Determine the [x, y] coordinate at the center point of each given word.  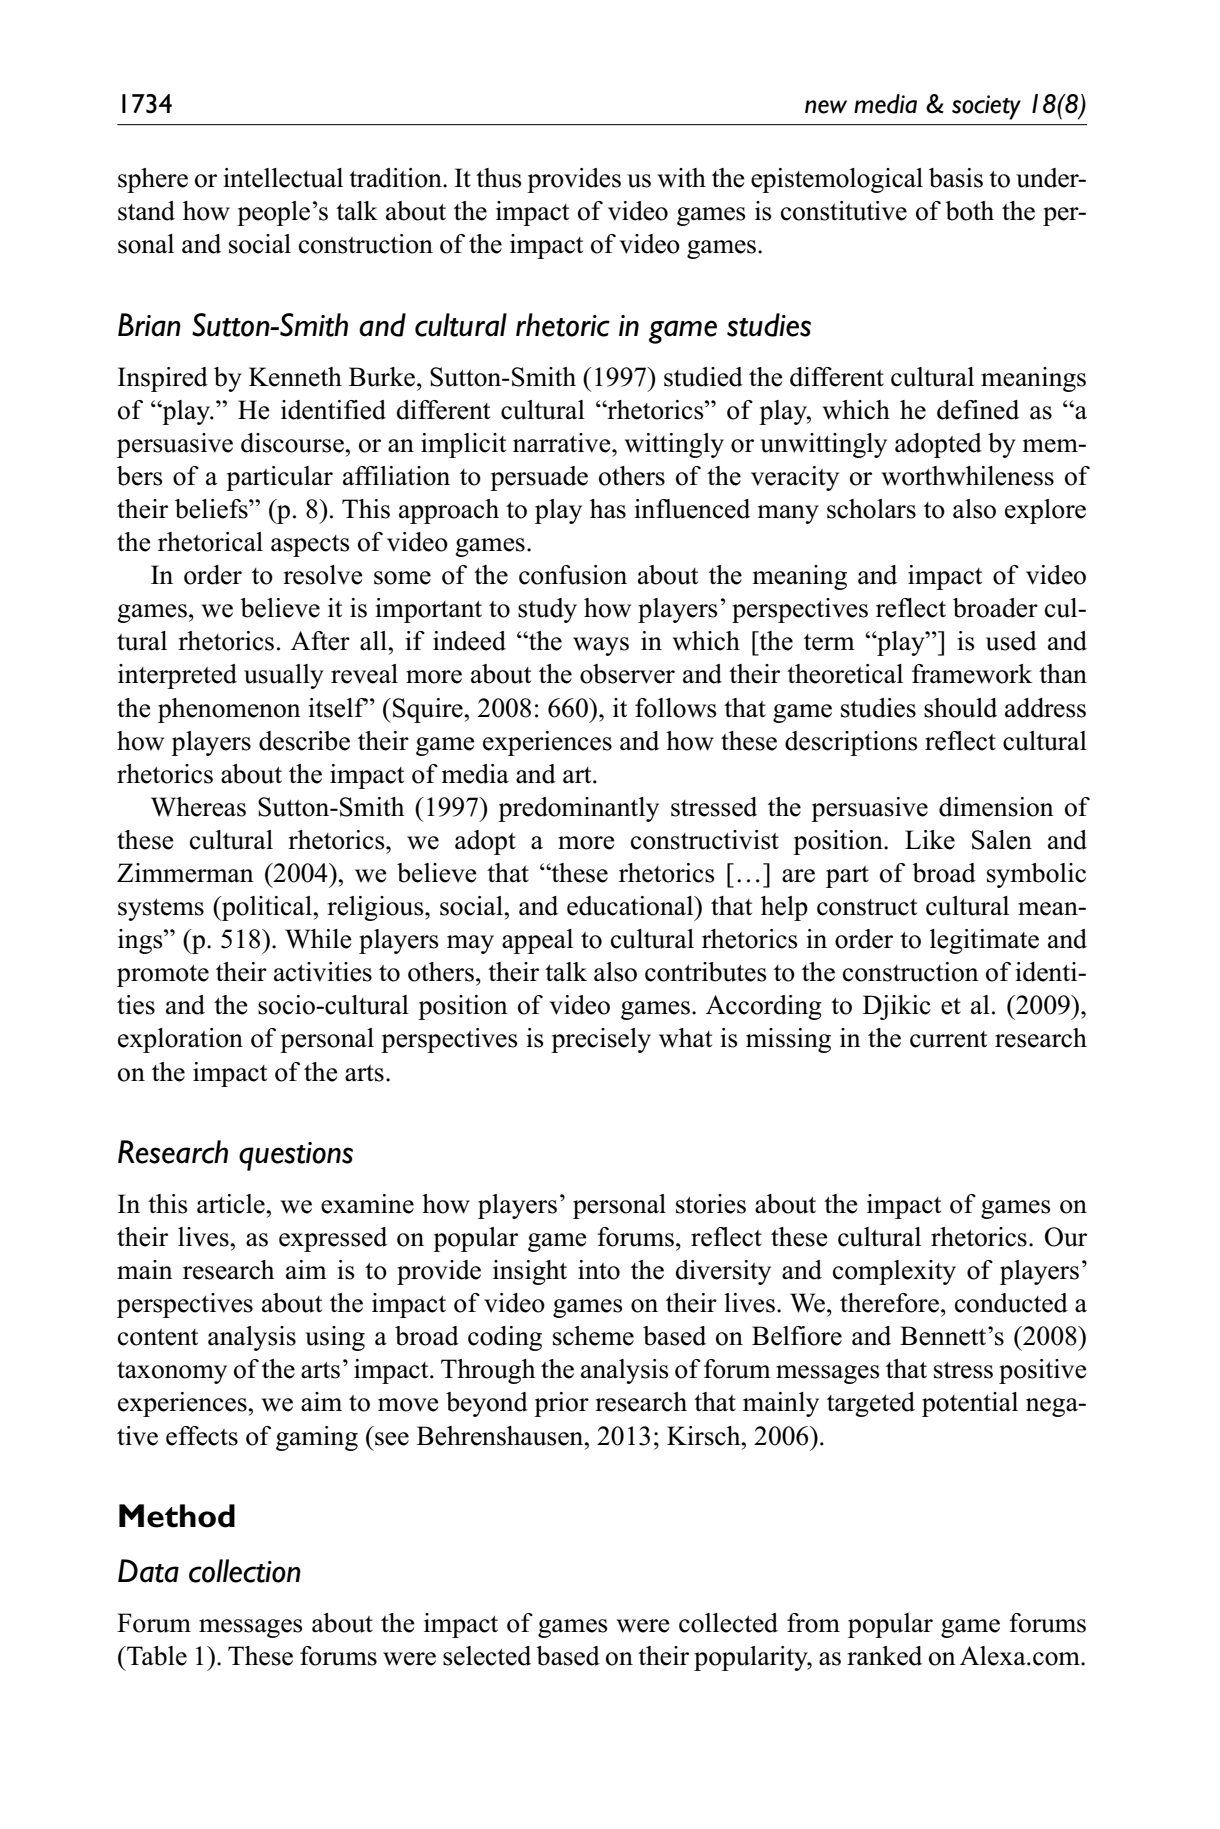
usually [284, 676]
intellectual [283, 178]
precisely [601, 1040]
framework [972, 674]
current [948, 1039]
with [682, 178]
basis [956, 178]
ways [601, 646]
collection [245, 1571]
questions [296, 1156]
